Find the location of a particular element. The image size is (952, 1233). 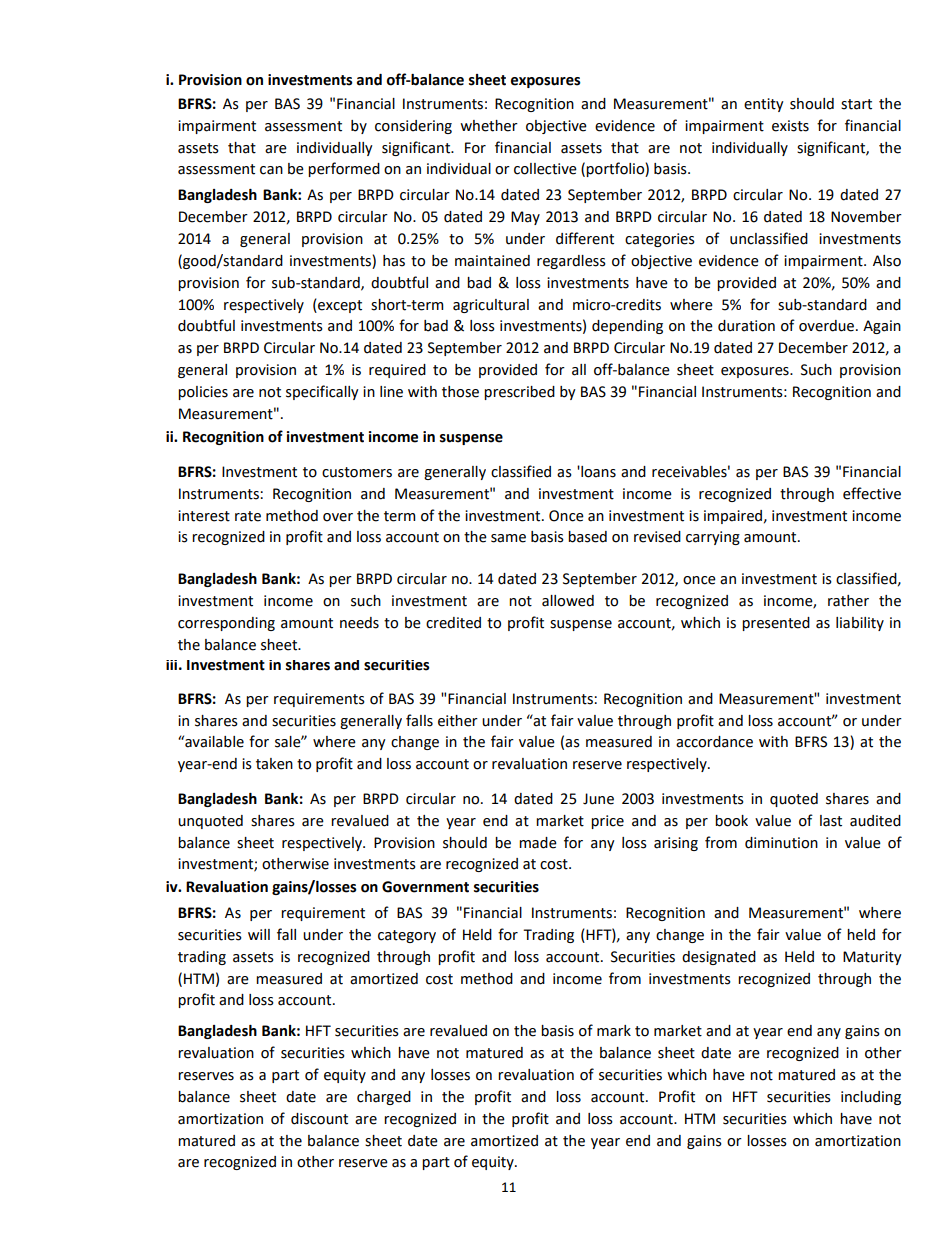

charged is located at coordinates (384, 1098).
